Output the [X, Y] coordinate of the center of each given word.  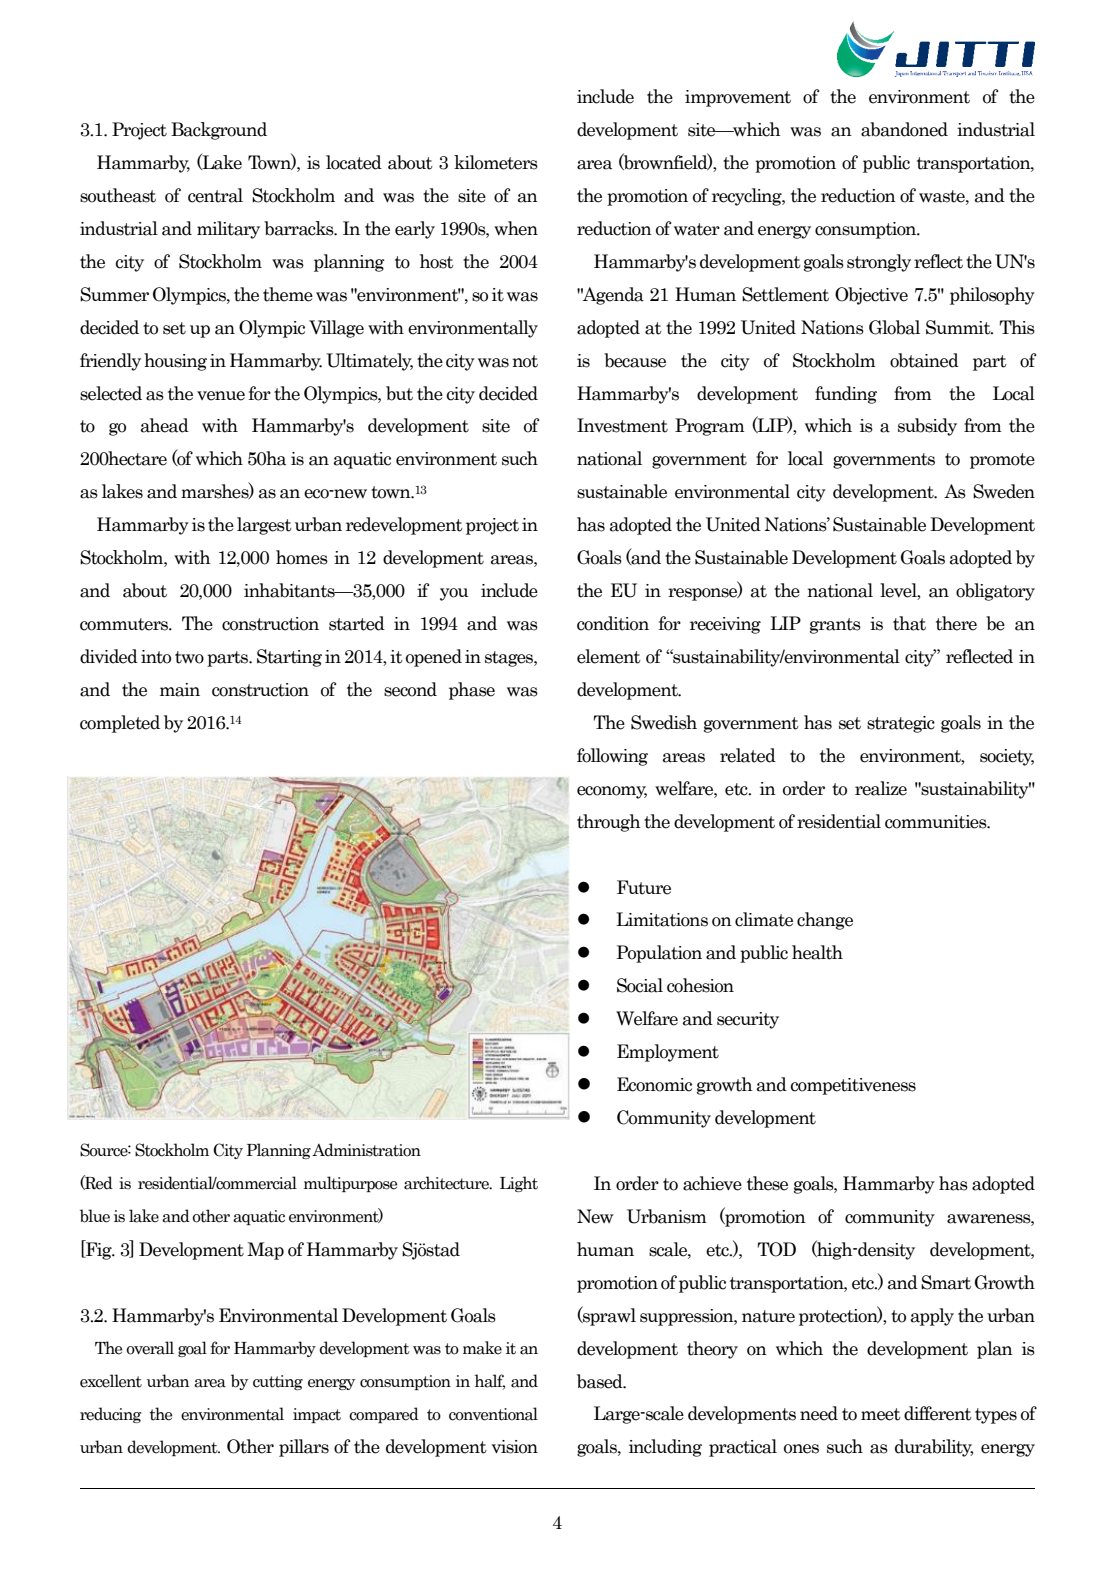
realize [881, 788]
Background [219, 131]
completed [120, 724]
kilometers [496, 162]
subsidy [927, 427]
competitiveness [853, 1086]
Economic [654, 1084]
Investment [622, 425]
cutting [278, 1382]
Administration [366, 1150]
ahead [165, 425]
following [612, 757]
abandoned [904, 129]
